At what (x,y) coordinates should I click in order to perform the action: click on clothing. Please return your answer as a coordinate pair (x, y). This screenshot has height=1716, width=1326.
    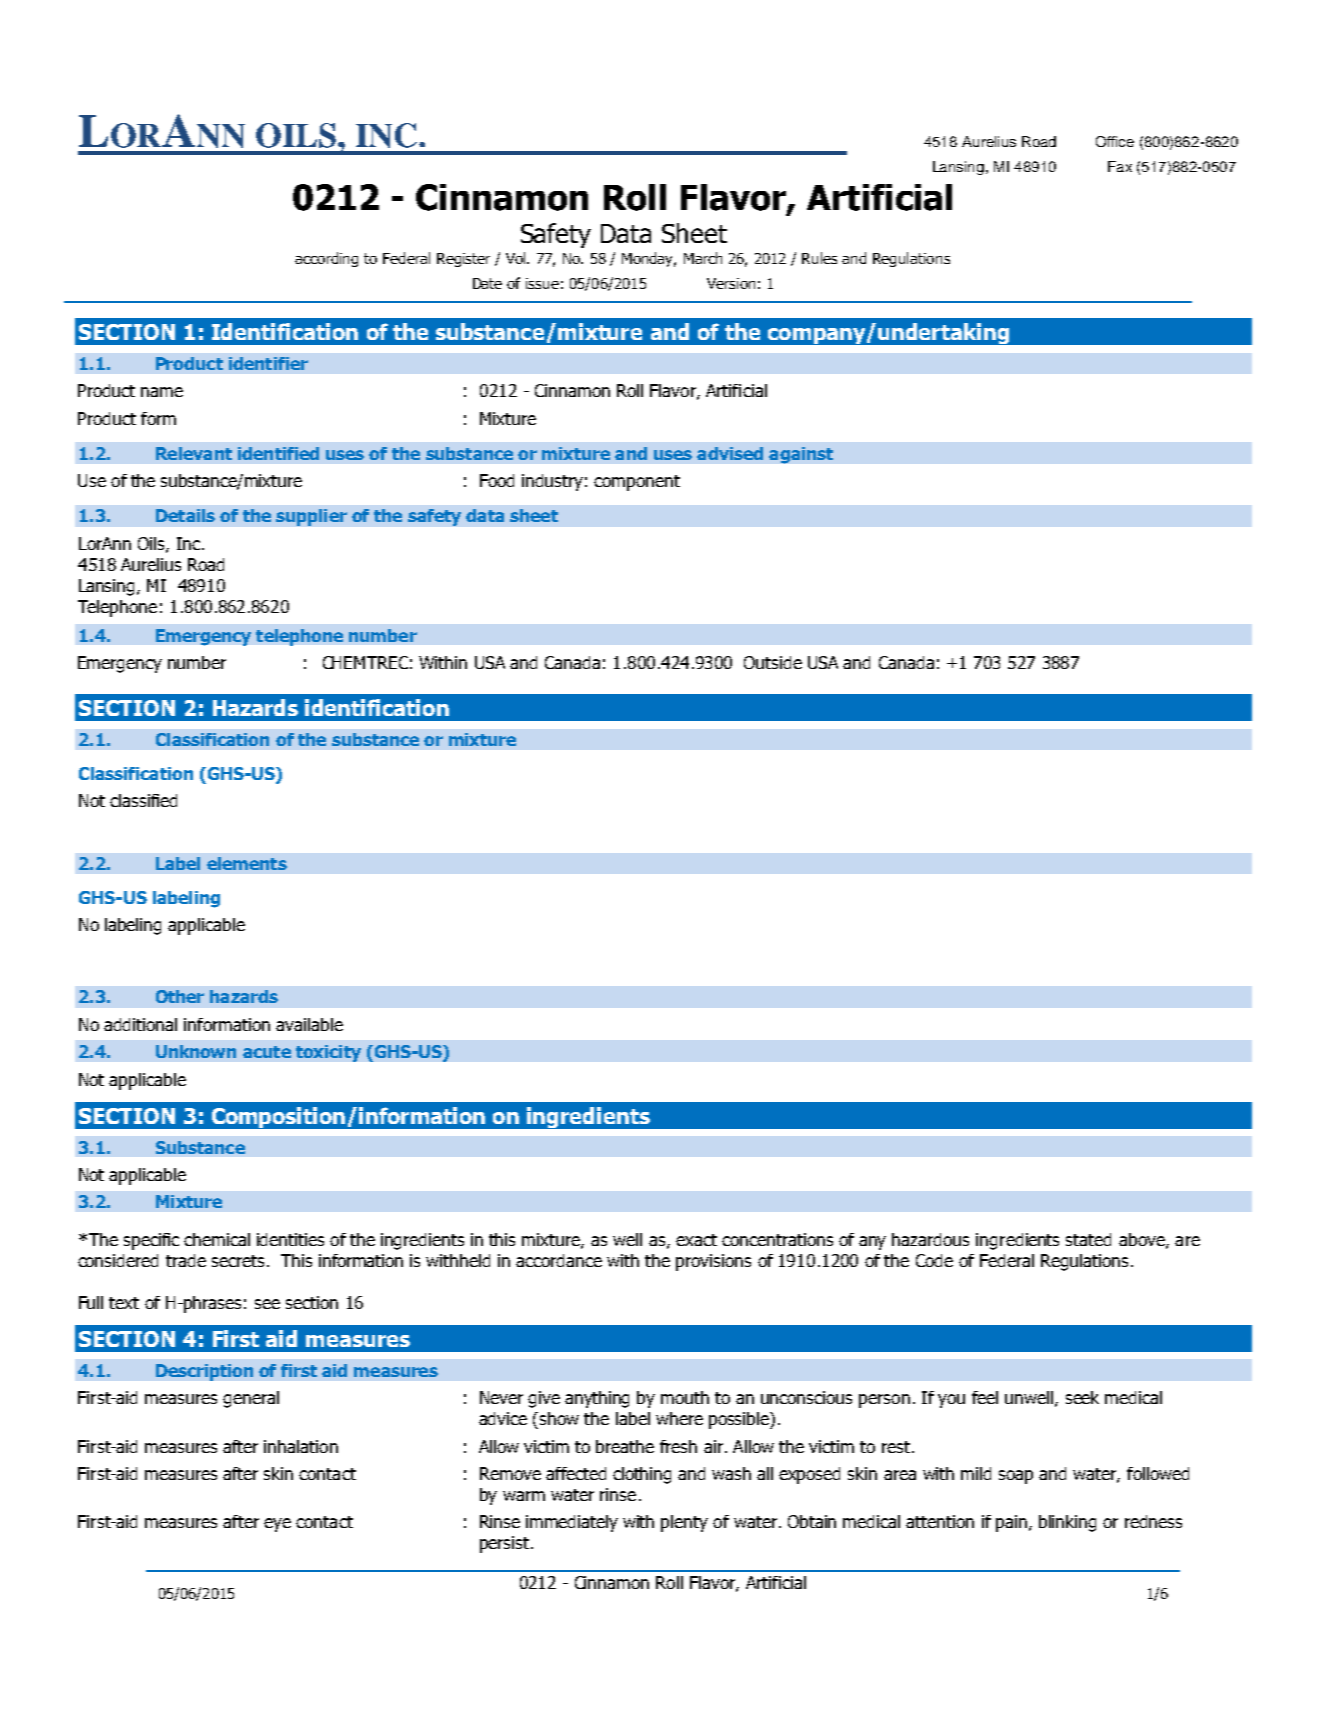
    Looking at the image, I should click on (642, 1475).
